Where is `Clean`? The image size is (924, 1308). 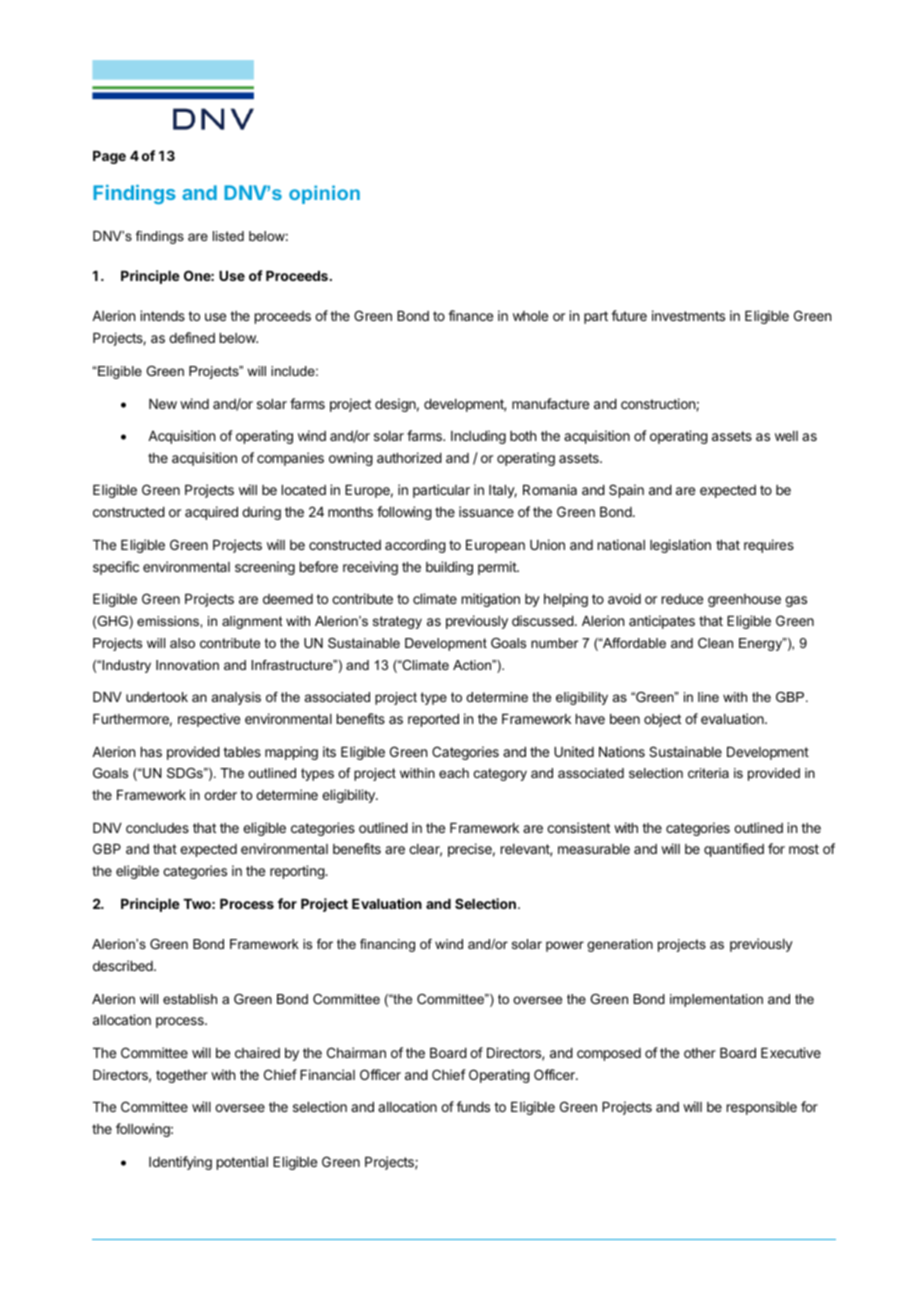
Clean is located at coordinates (715, 643).
